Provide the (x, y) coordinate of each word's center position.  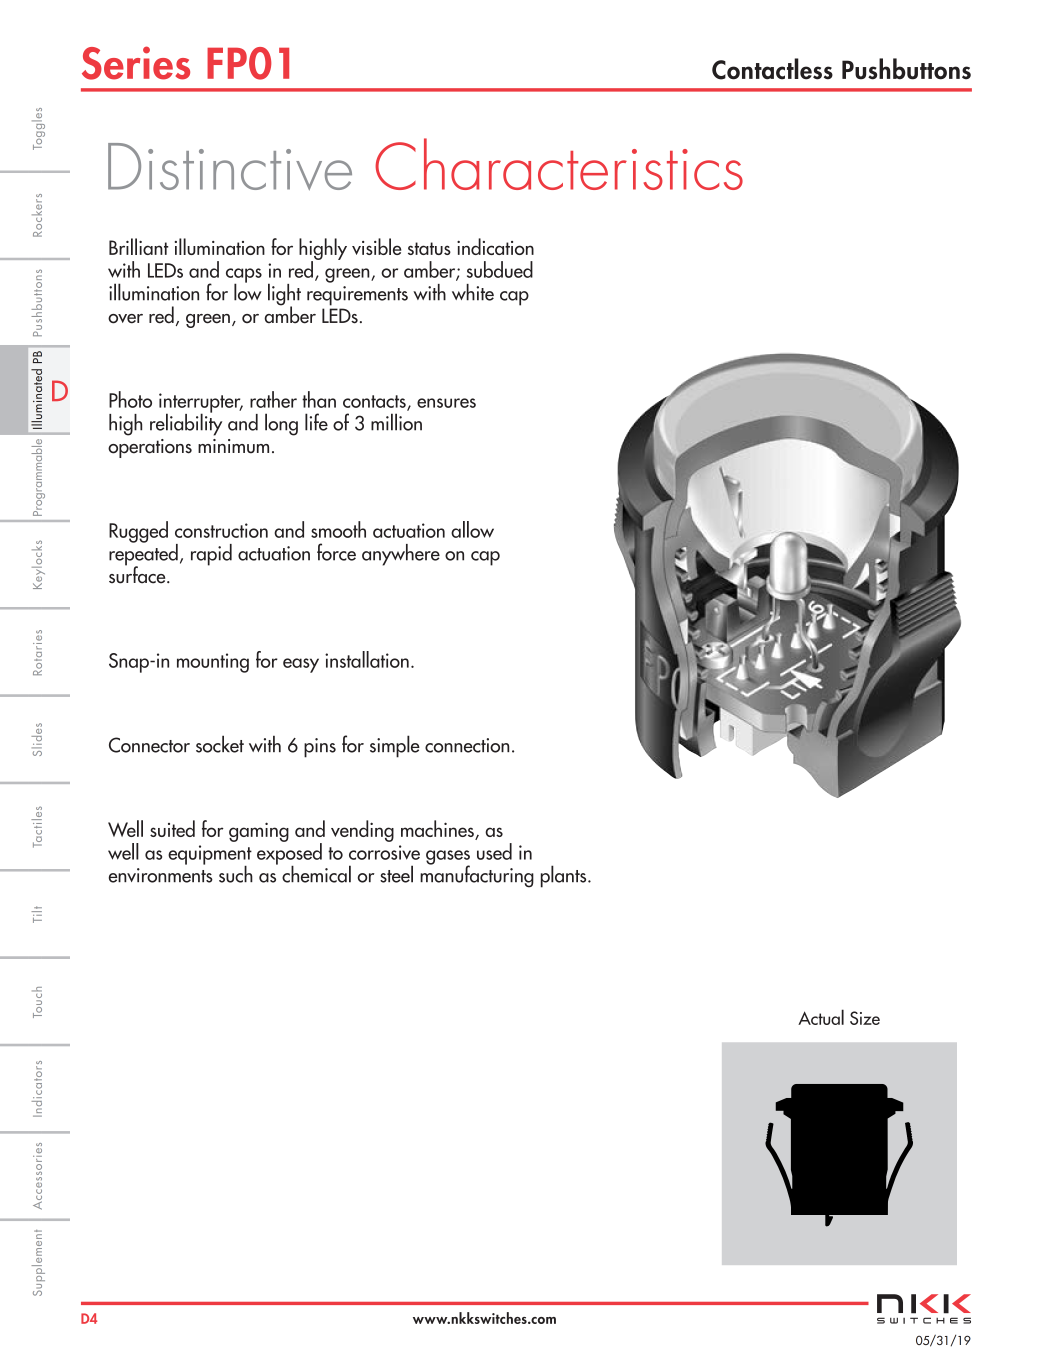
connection (467, 745)
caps (244, 276)
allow (472, 529)
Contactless (772, 69)
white (473, 292)
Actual (821, 1017)
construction (221, 530)
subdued (500, 269)
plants (565, 876)
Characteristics (559, 164)
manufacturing (477, 875)
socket (220, 744)
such (236, 874)
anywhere (401, 555)
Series (136, 63)
